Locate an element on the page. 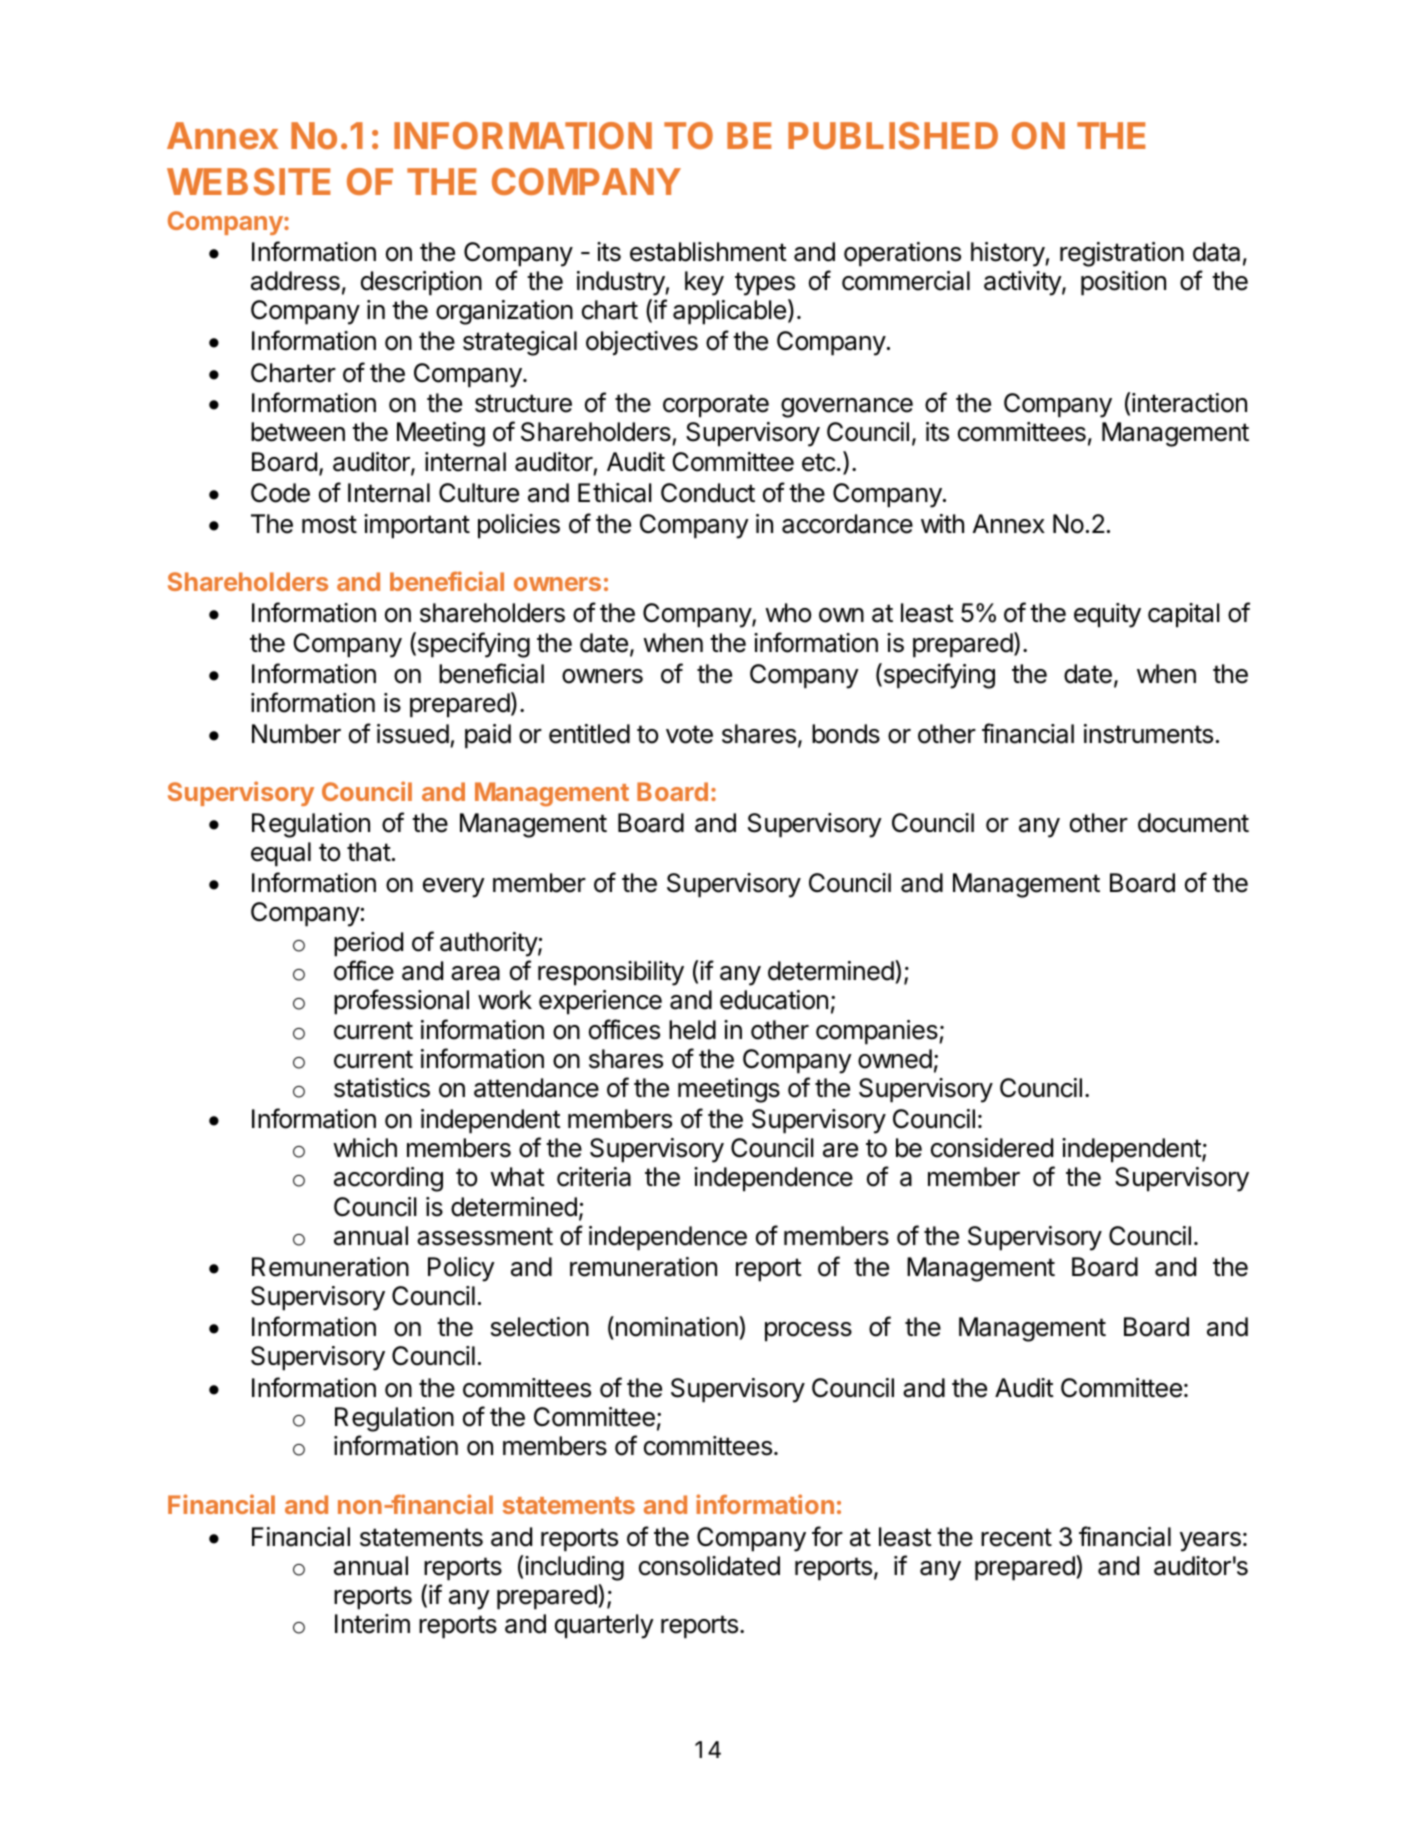 This image has height=1831, width=1415. Interim is located at coordinates (372, 1624).
